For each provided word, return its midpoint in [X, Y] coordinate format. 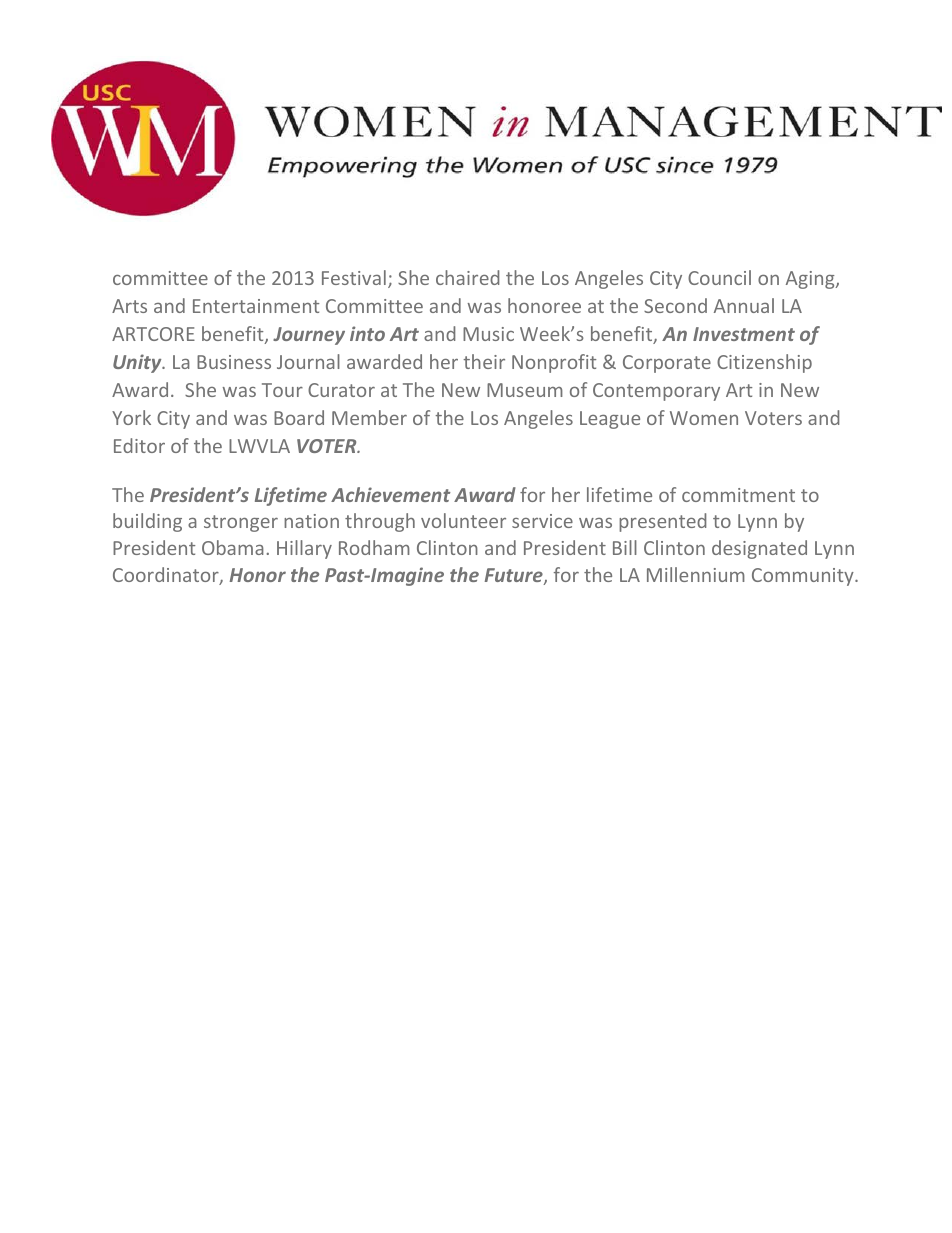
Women [704, 418]
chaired [467, 277]
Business [234, 362]
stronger [241, 523]
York [131, 417]
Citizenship [764, 363]
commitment [738, 495]
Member [369, 417]
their [484, 361]
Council [719, 277]
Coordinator [167, 576]
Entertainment [256, 306]
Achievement [391, 494]
